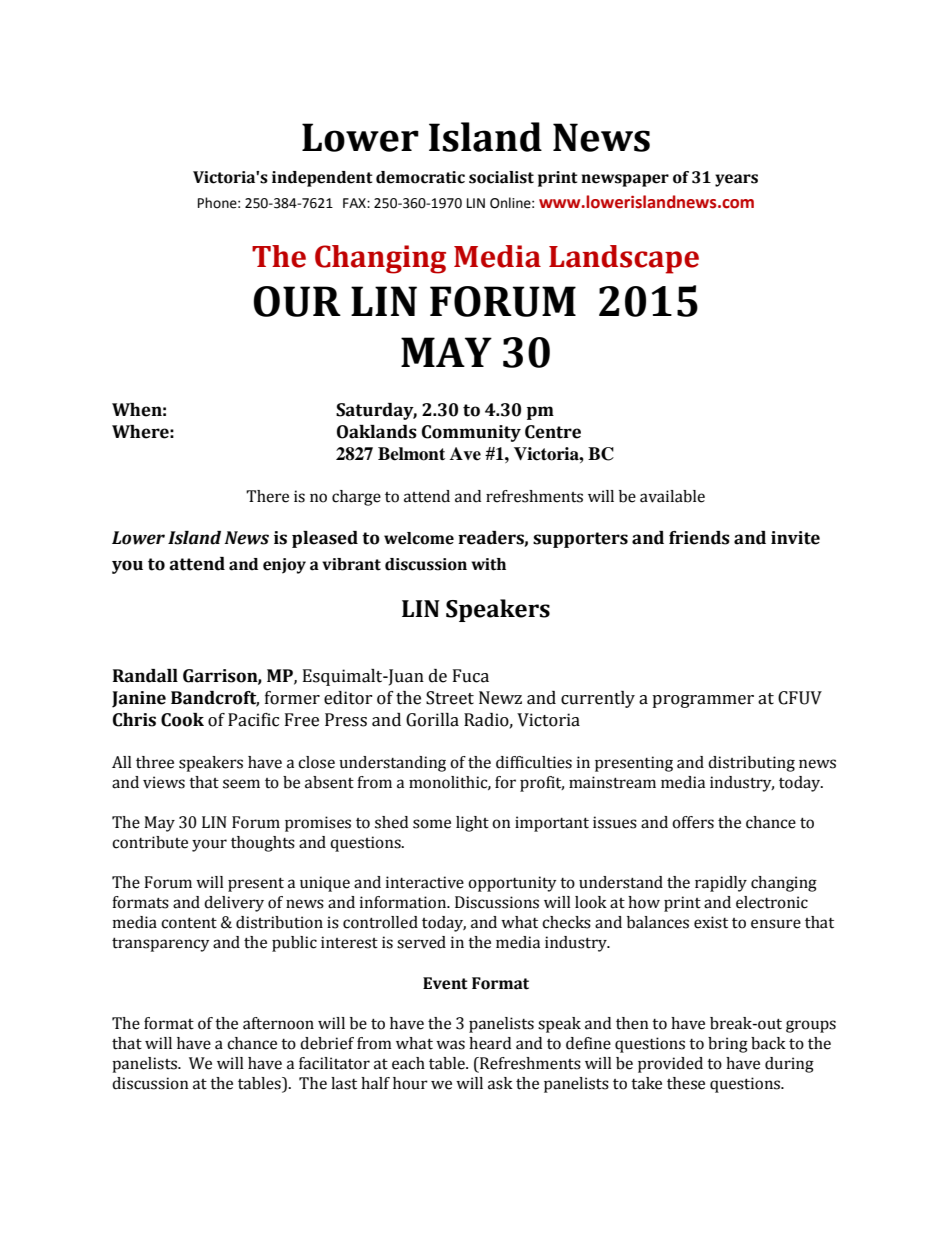  I want to click on Randall, so click(145, 676).
